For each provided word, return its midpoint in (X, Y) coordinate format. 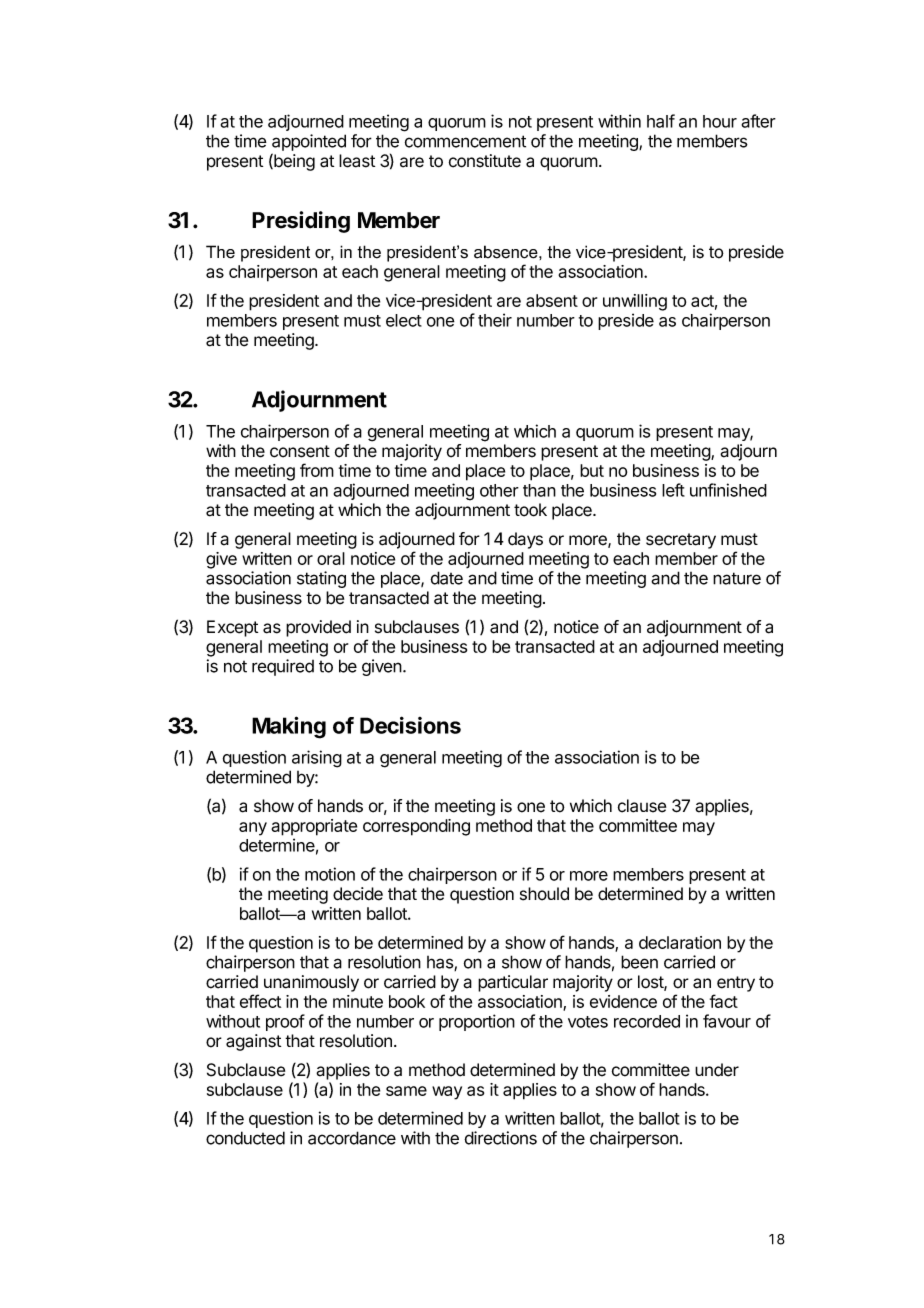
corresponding (416, 827)
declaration (680, 942)
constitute (485, 161)
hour (720, 121)
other (499, 490)
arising (317, 759)
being (293, 162)
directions (500, 1138)
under (717, 1070)
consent (300, 451)
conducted (245, 1138)
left (673, 490)
